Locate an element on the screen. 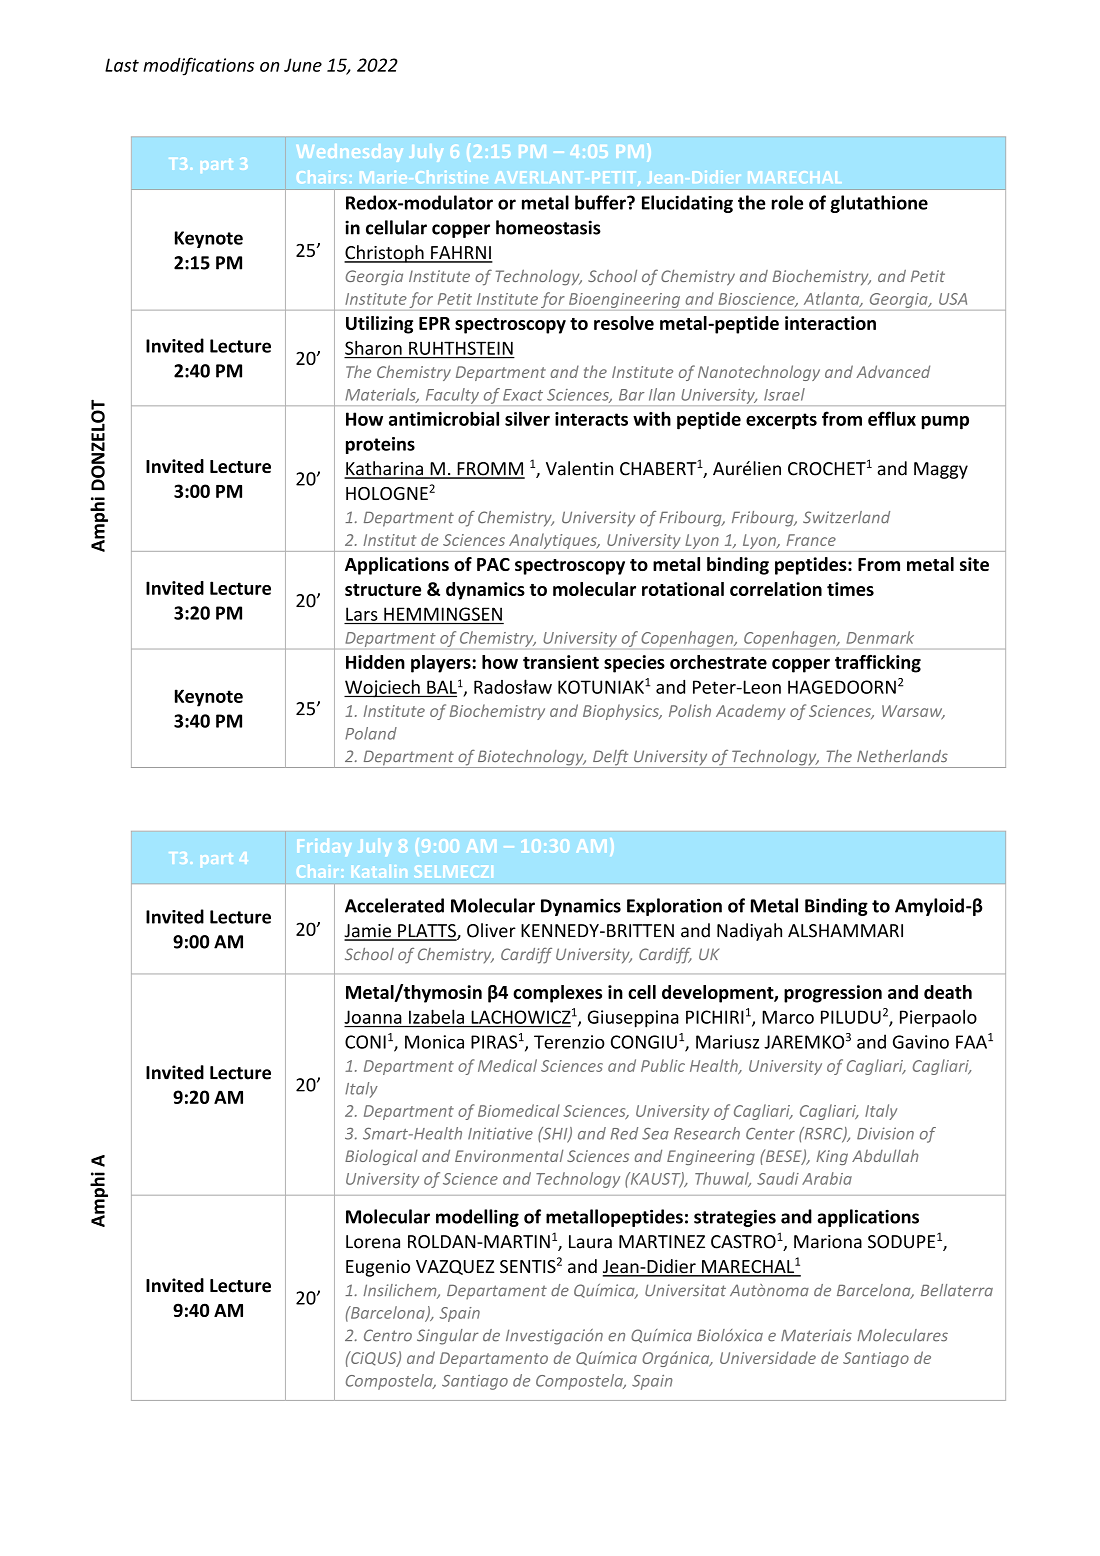 The height and width of the screenshot is (1556, 1100). progression is located at coordinates (833, 994).
